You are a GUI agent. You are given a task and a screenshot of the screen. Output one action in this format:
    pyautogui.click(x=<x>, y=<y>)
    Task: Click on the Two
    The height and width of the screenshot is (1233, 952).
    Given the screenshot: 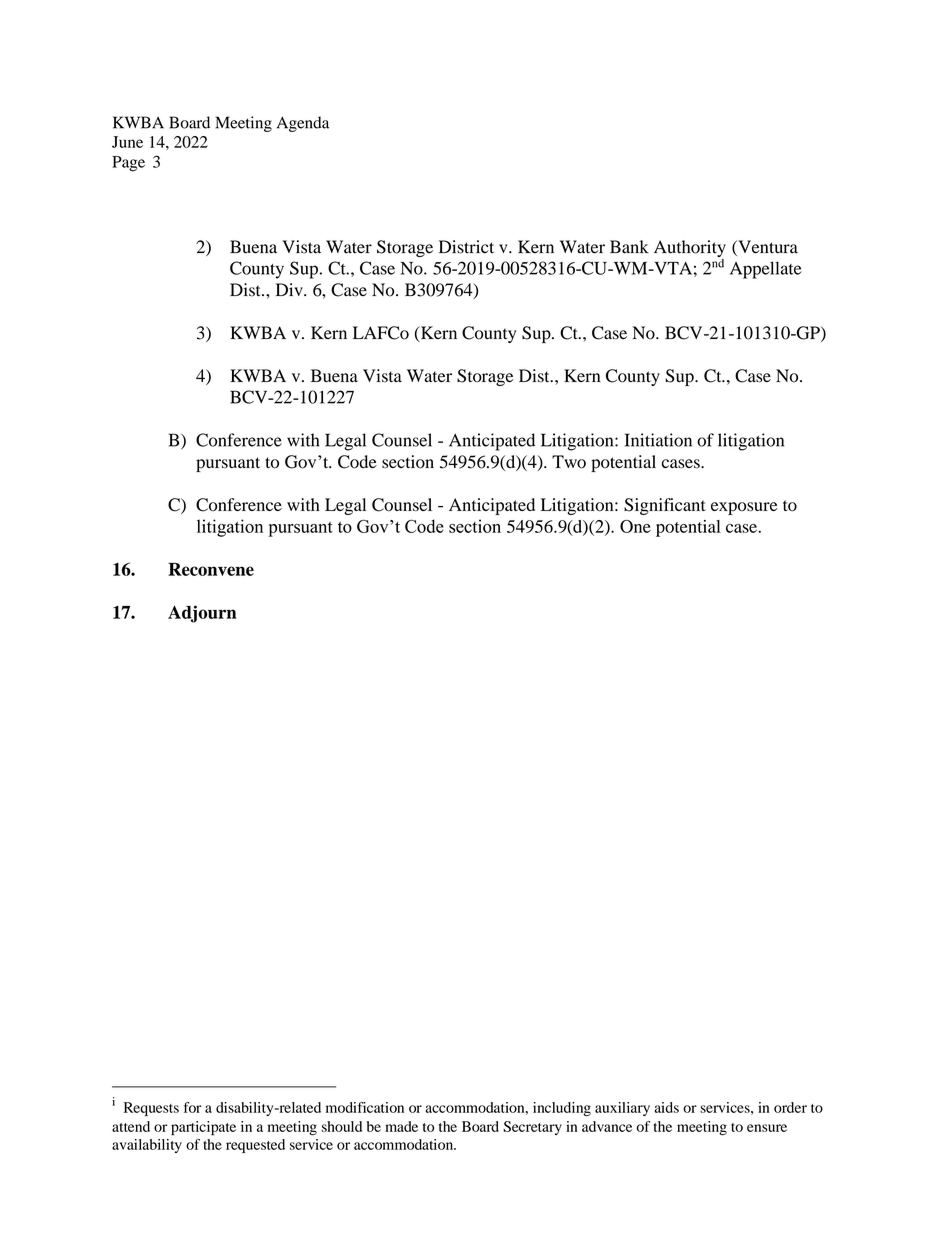 What is the action you would take?
    pyautogui.click(x=569, y=462)
